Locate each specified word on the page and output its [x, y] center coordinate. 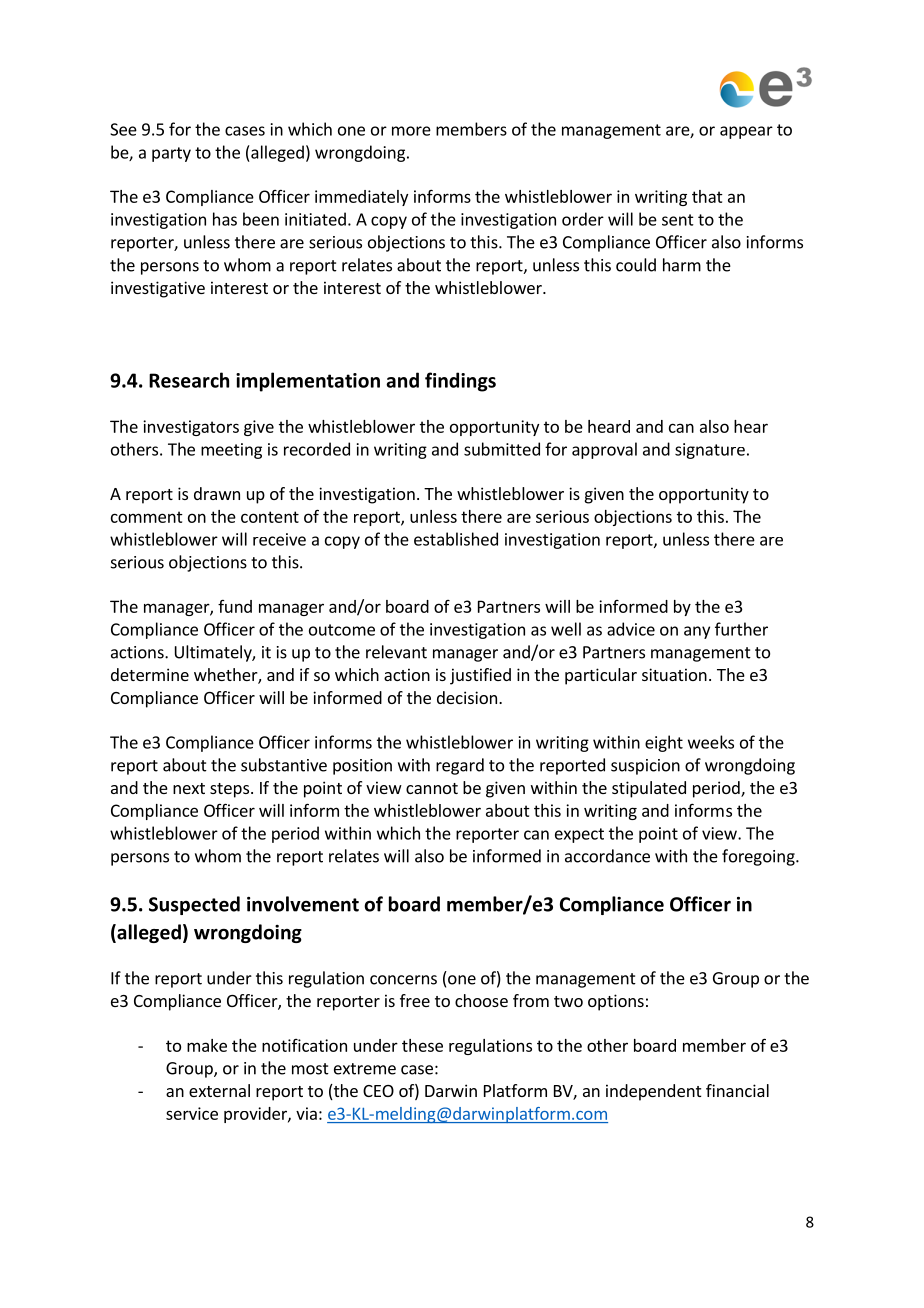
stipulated [649, 789]
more [411, 131]
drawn [217, 493]
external [219, 1090]
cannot [432, 788]
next [189, 788]
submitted [502, 449]
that [707, 196]
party [171, 154]
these [422, 1045]
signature [710, 451]
